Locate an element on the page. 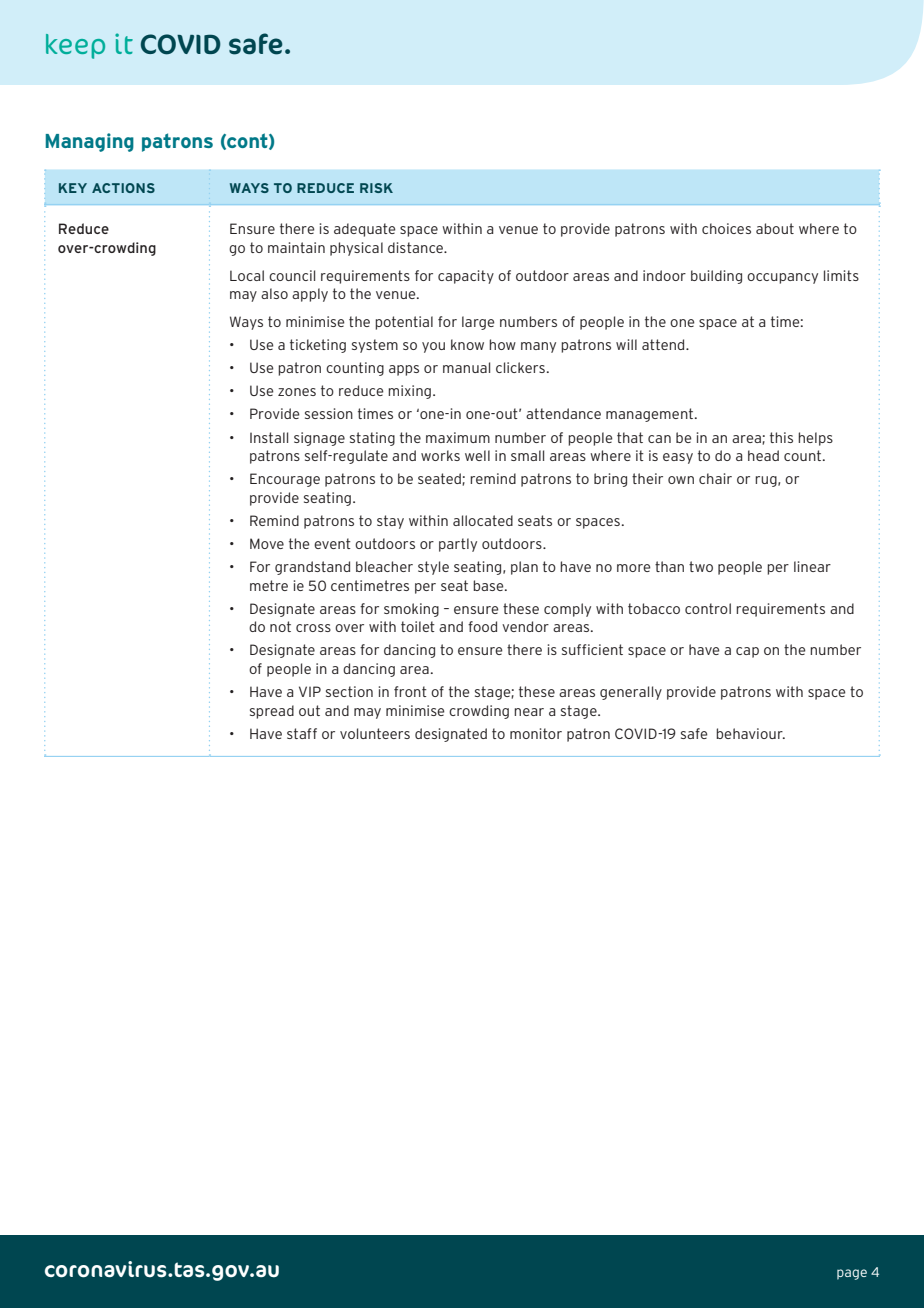  head is located at coordinates (763, 455).
